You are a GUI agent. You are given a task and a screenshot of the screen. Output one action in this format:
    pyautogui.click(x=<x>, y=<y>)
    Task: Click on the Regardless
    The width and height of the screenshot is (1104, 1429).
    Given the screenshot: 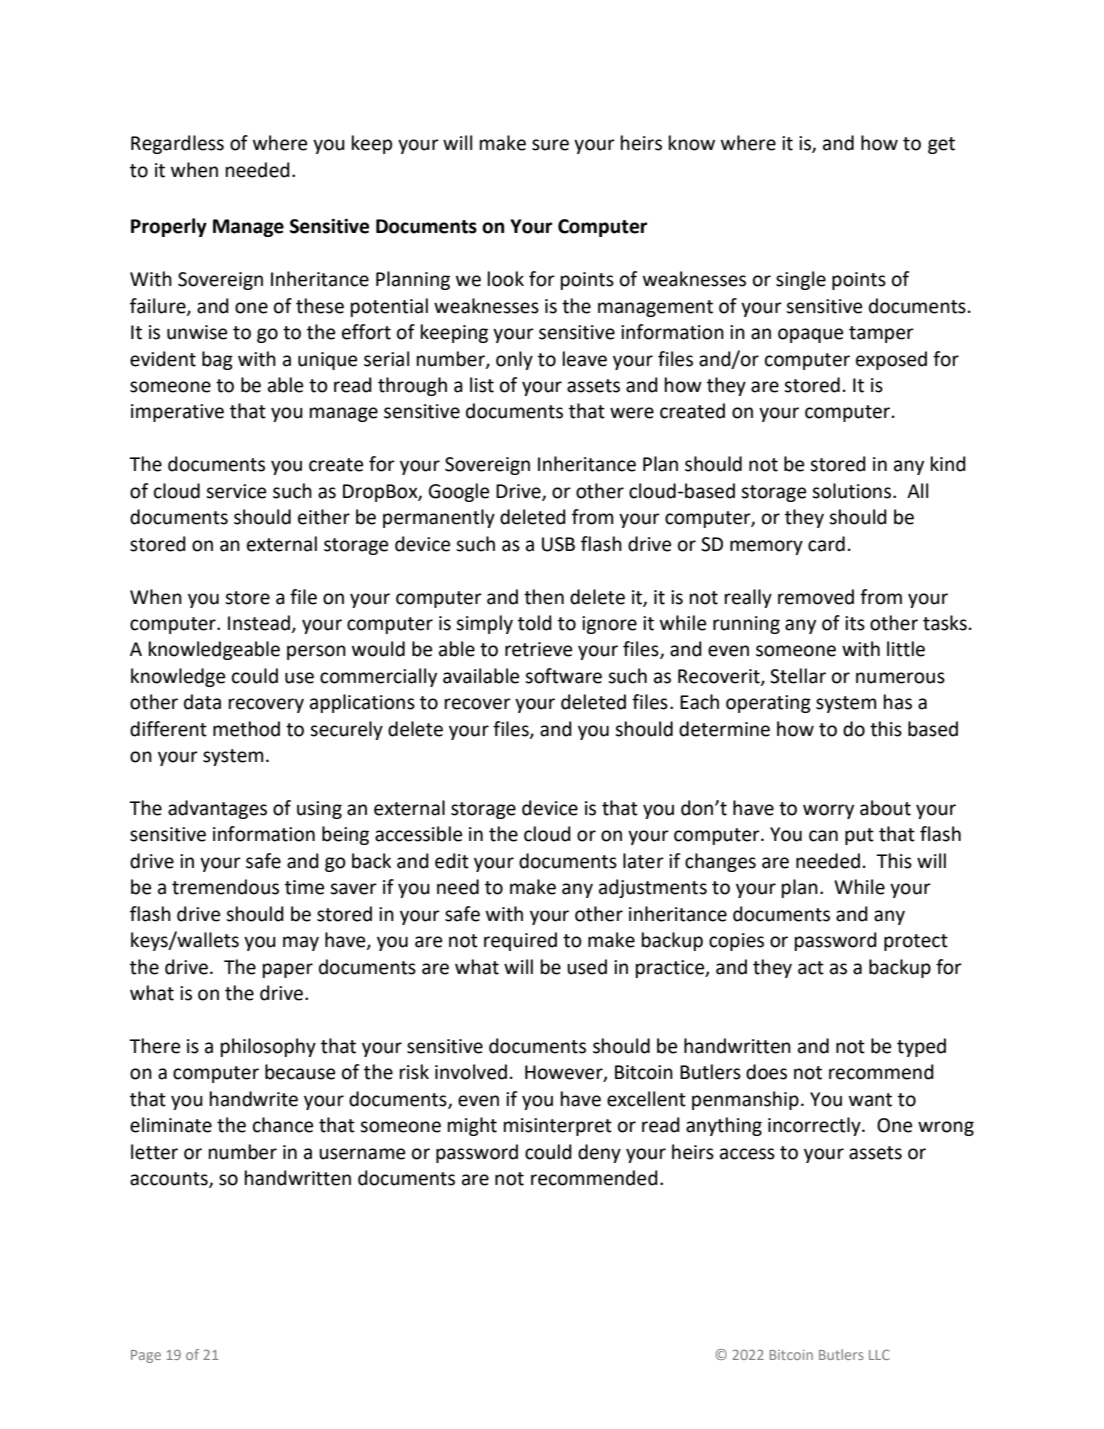 What is the action you would take?
    pyautogui.click(x=177, y=144)
